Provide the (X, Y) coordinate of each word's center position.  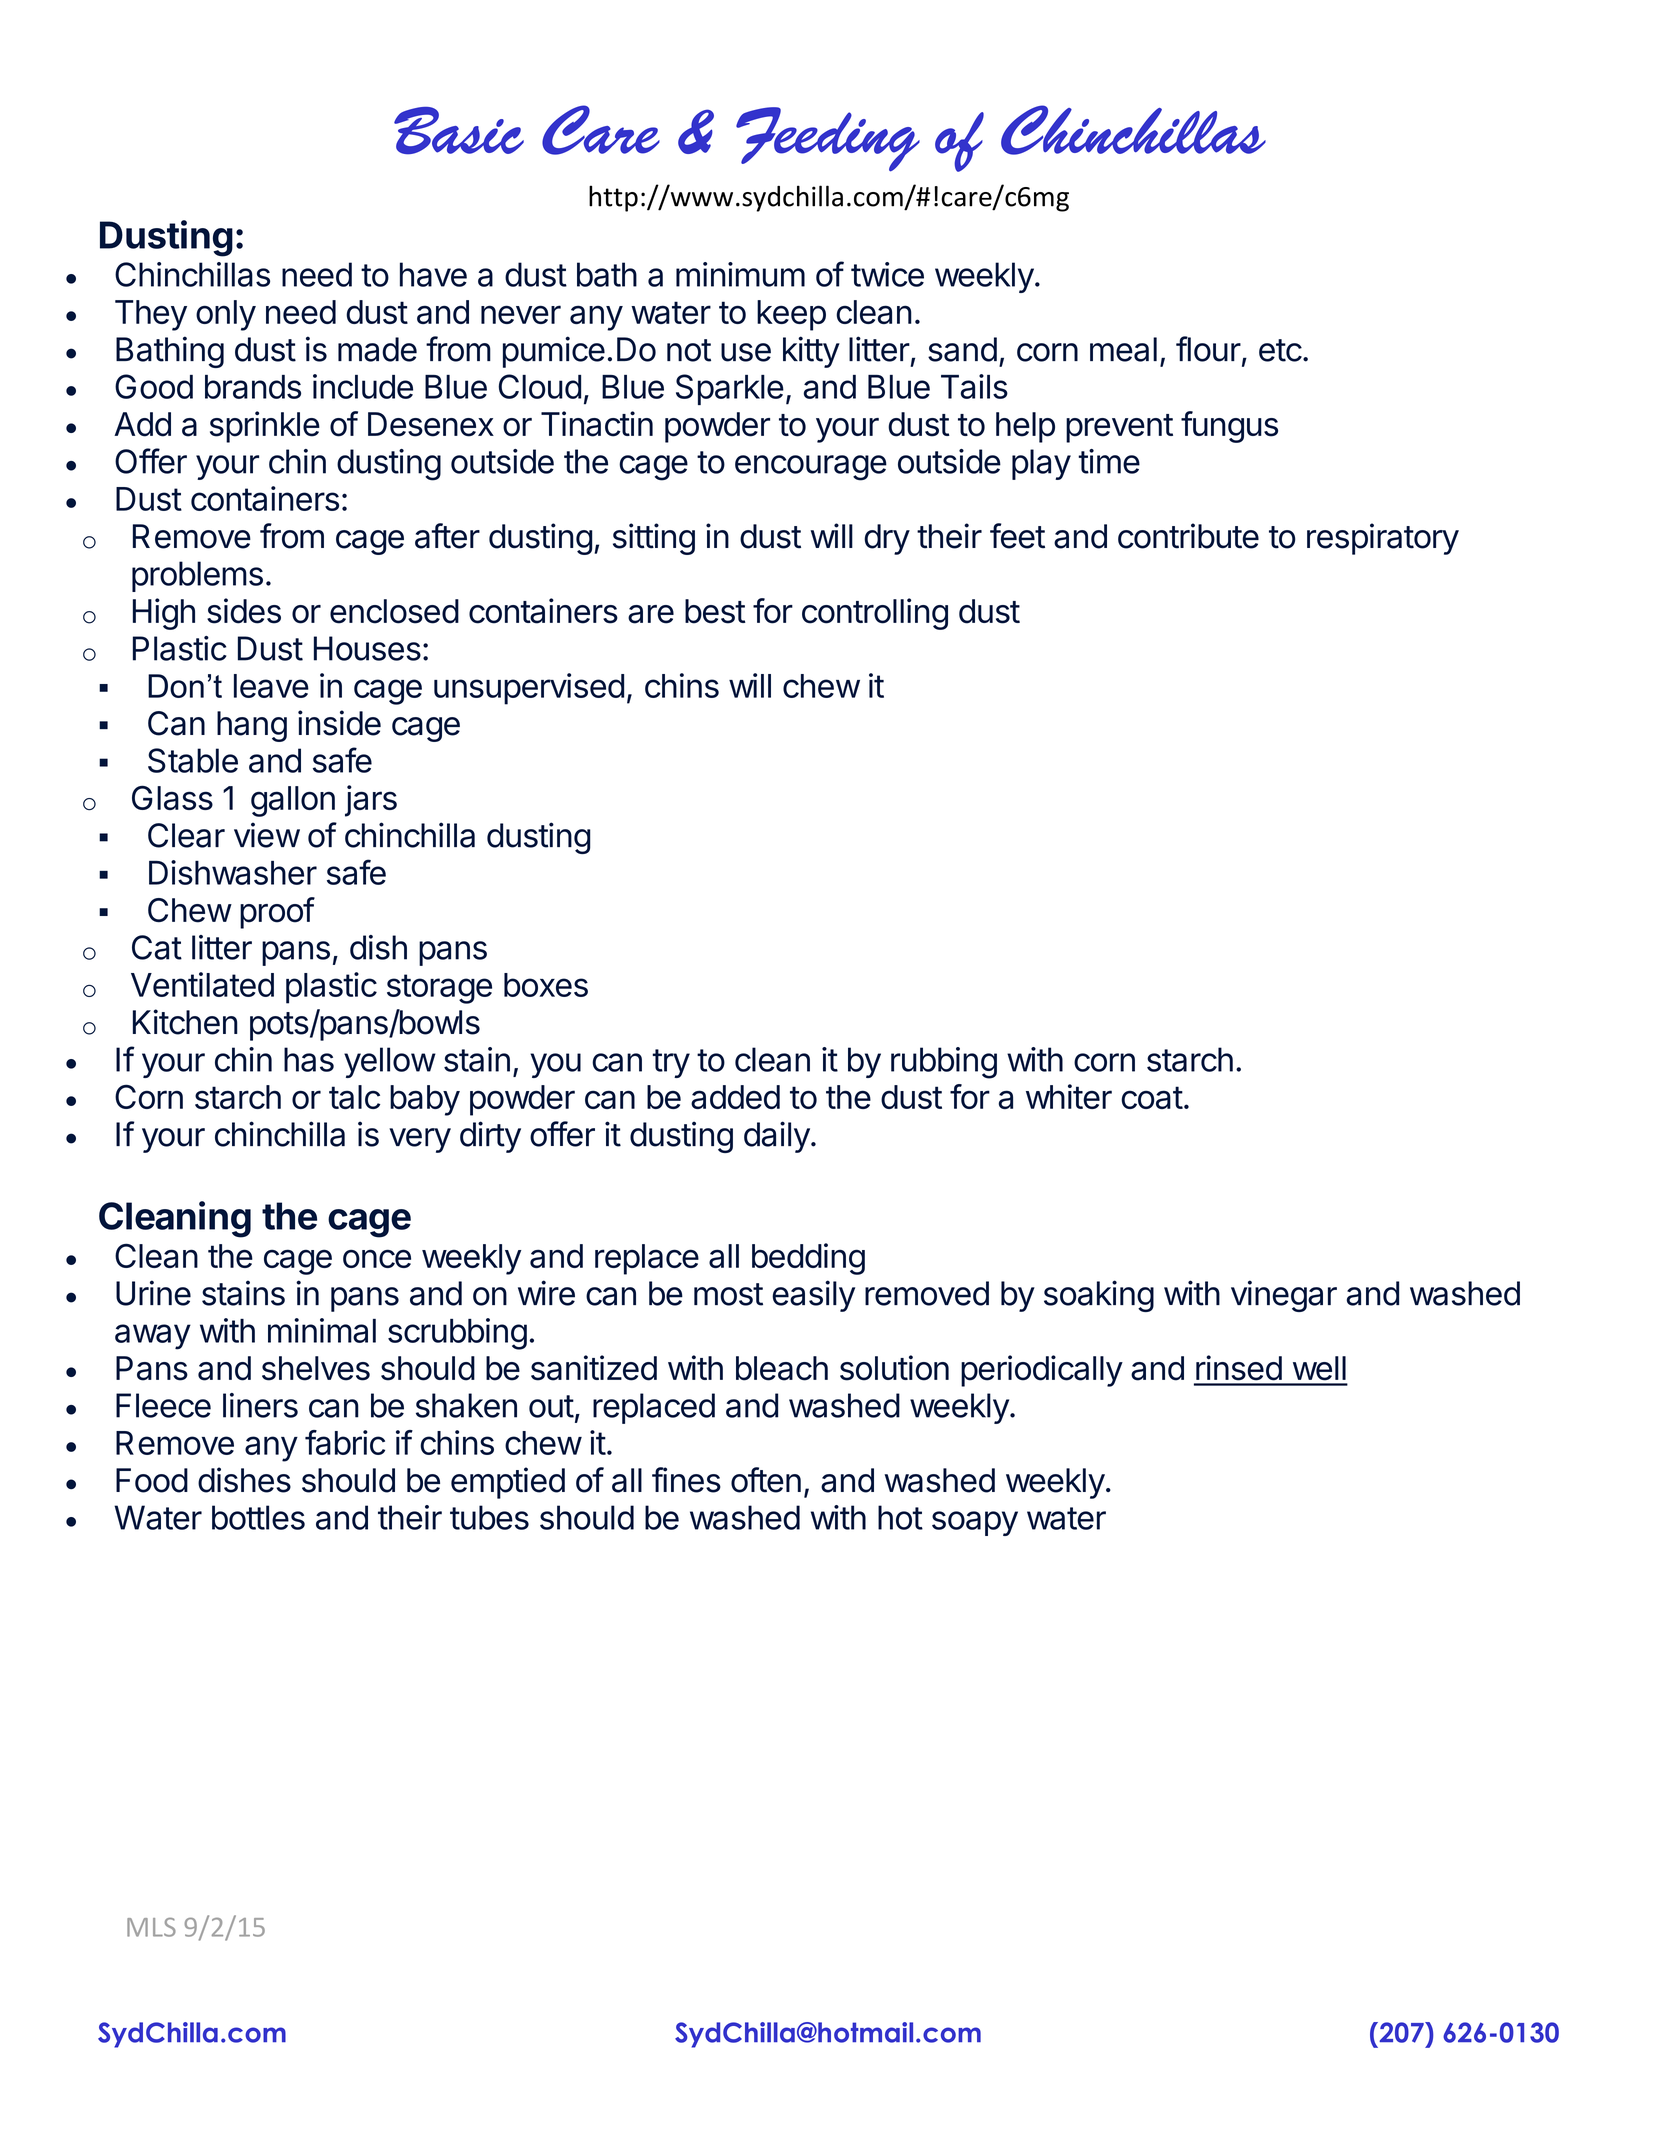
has (309, 1059)
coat (1152, 1097)
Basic (459, 131)
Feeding (828, 139)
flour (1208, 349)
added (735, 1097)
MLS (151, 1927)
